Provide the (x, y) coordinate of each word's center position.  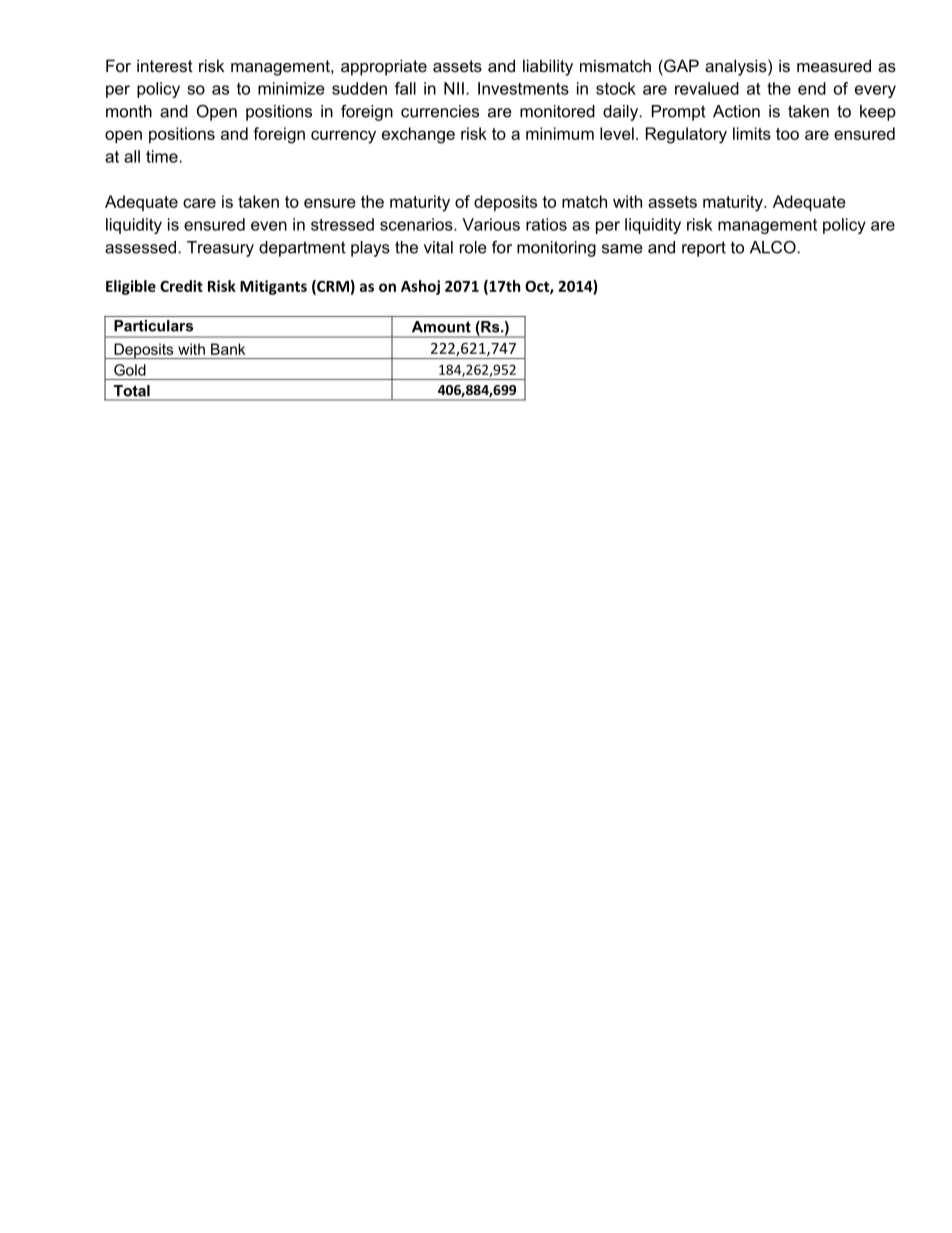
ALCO (774, 247)
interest (165, 65)
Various (491, 224)
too (787, 134)
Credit (181, 286)
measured (834, 65)
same (622, 249)
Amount (441, 327)
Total (132, 391)
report (704, 249)
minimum (560, 133)
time (163, 156)
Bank (228, 349)
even (269, 226)
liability (548, 67)
